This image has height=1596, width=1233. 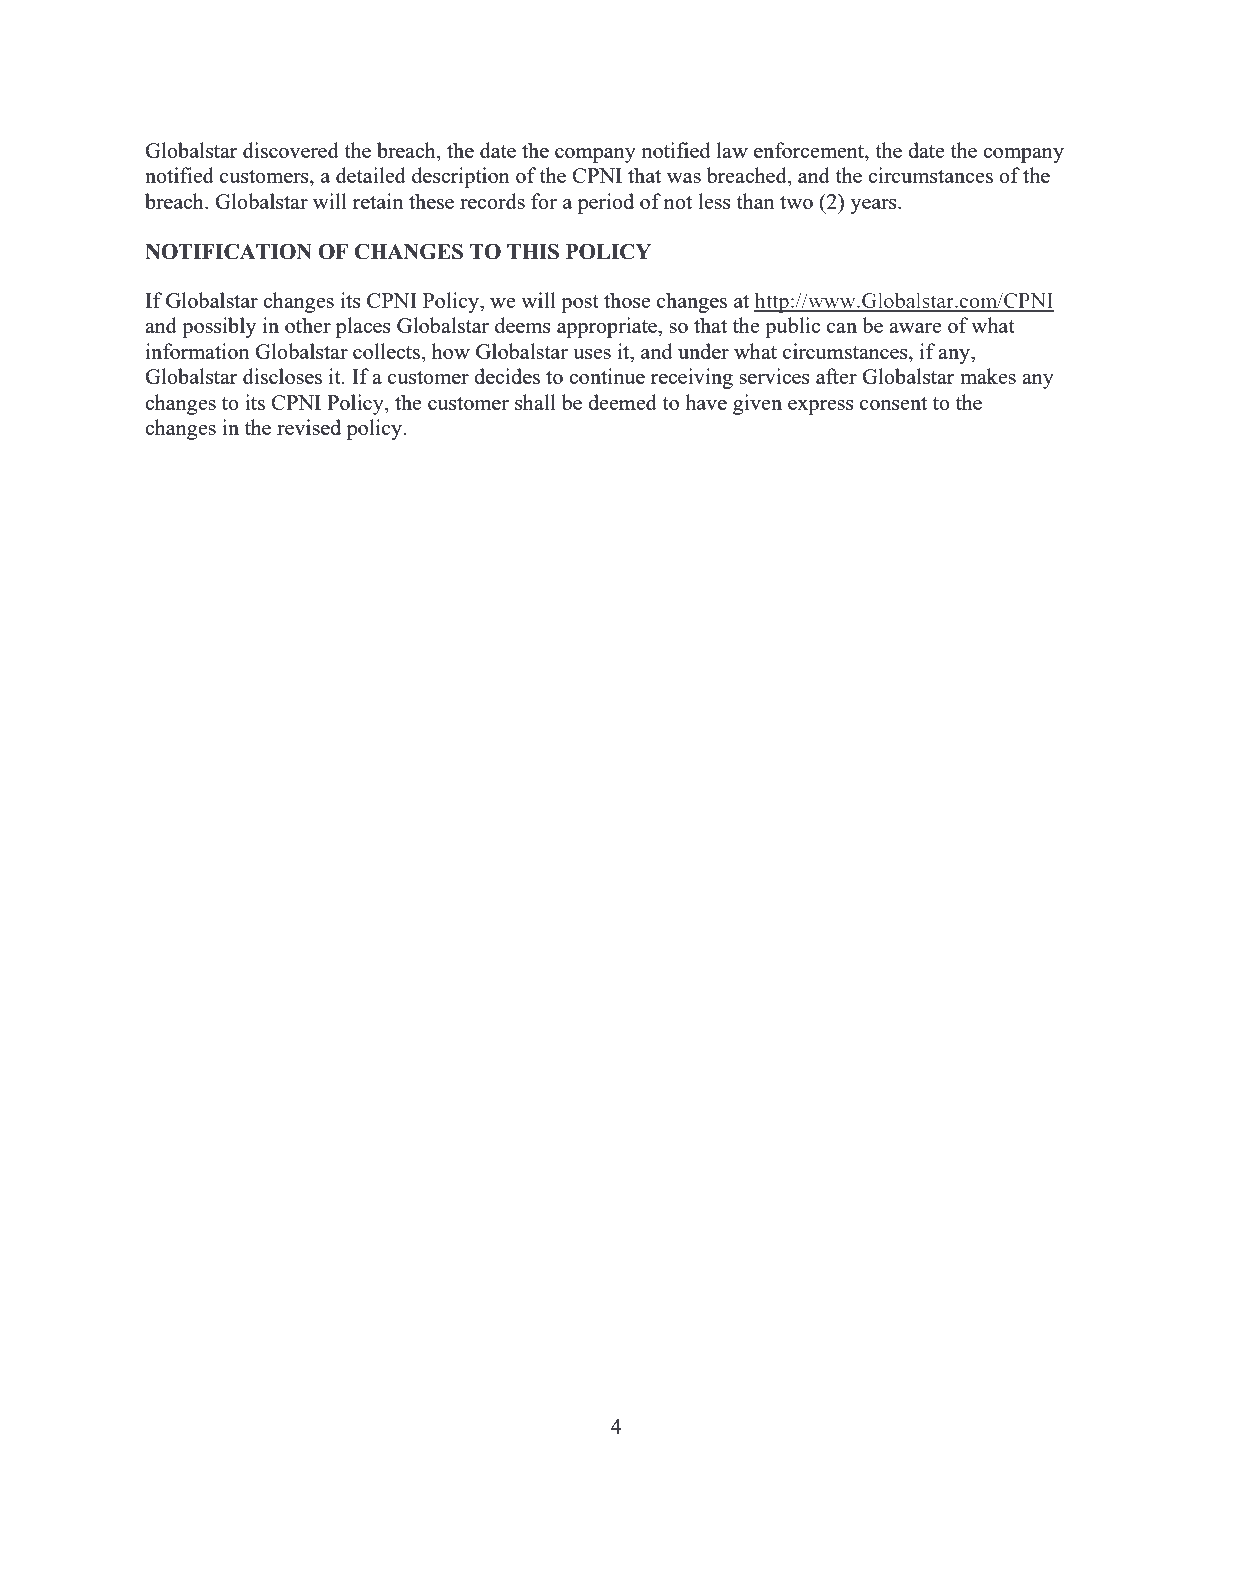 I want to click on years, so click(x=874, y=206).
